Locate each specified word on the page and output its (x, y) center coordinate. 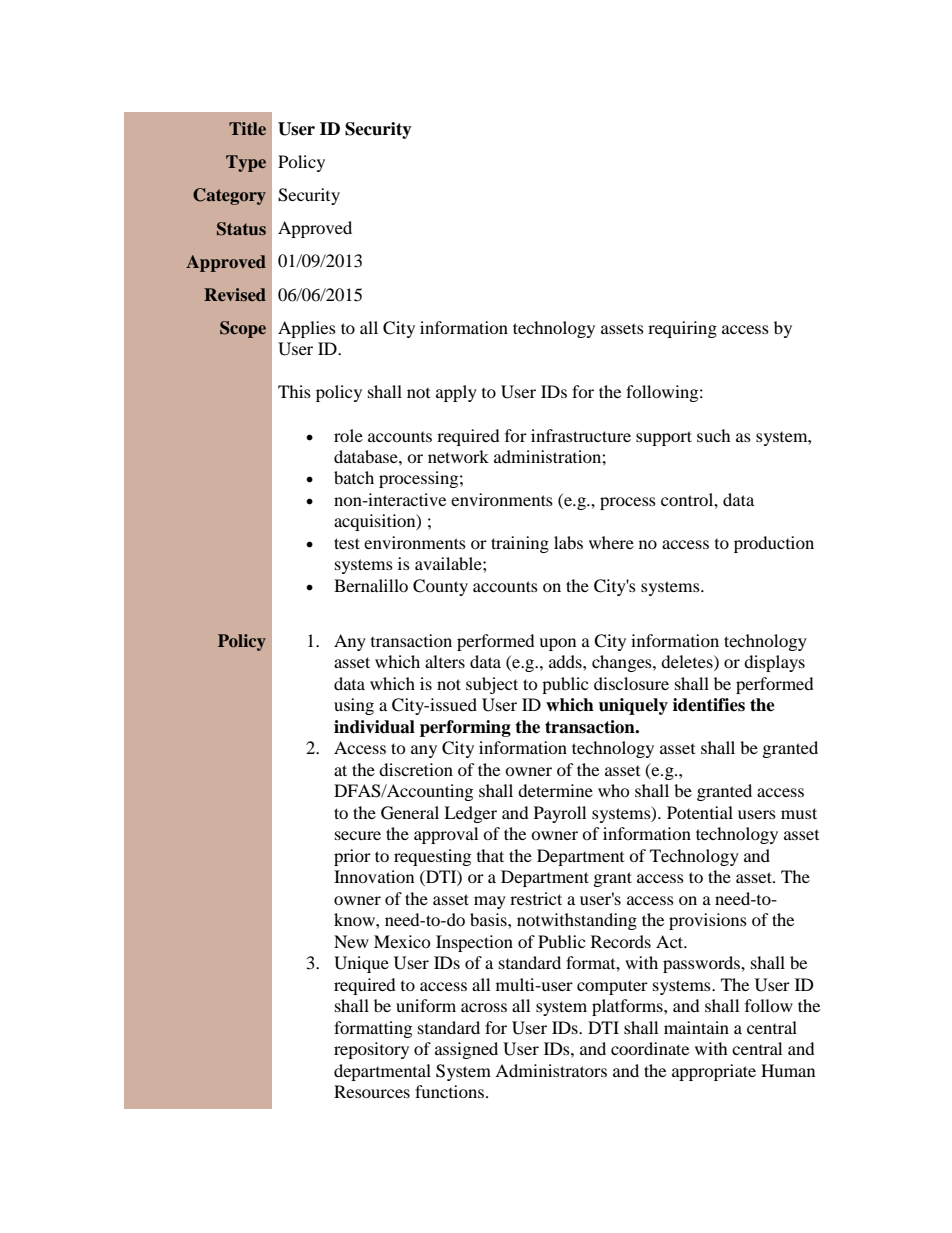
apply (456, 393)
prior (352, 857)
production (774, 544)
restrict (536, 898)
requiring (682, 329)
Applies (307, 329)
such (714, 435)
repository (371, 1050)
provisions (708, 921)
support (664, 438)
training (520, 544)
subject (492, 685)
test (347, 543)
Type (246, 163)
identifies (709, 705)
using (354, 706)
